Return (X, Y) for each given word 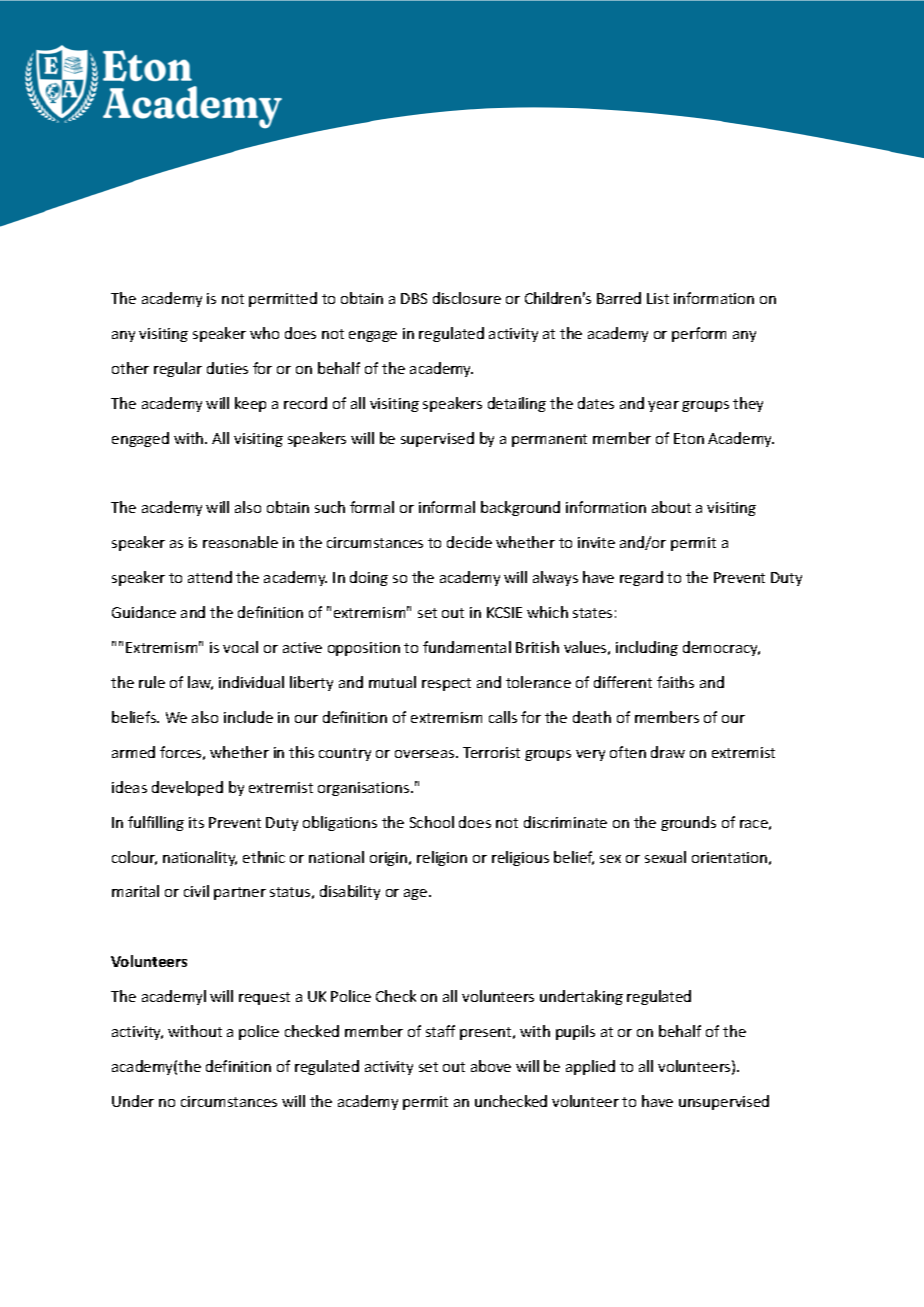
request (264, 998)
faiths (675, 682)
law (200, 683)
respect (446, 684)
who (264, 333)
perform (699, 334)
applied (590, 1067)
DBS (414, 298)
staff (440, 1031)
